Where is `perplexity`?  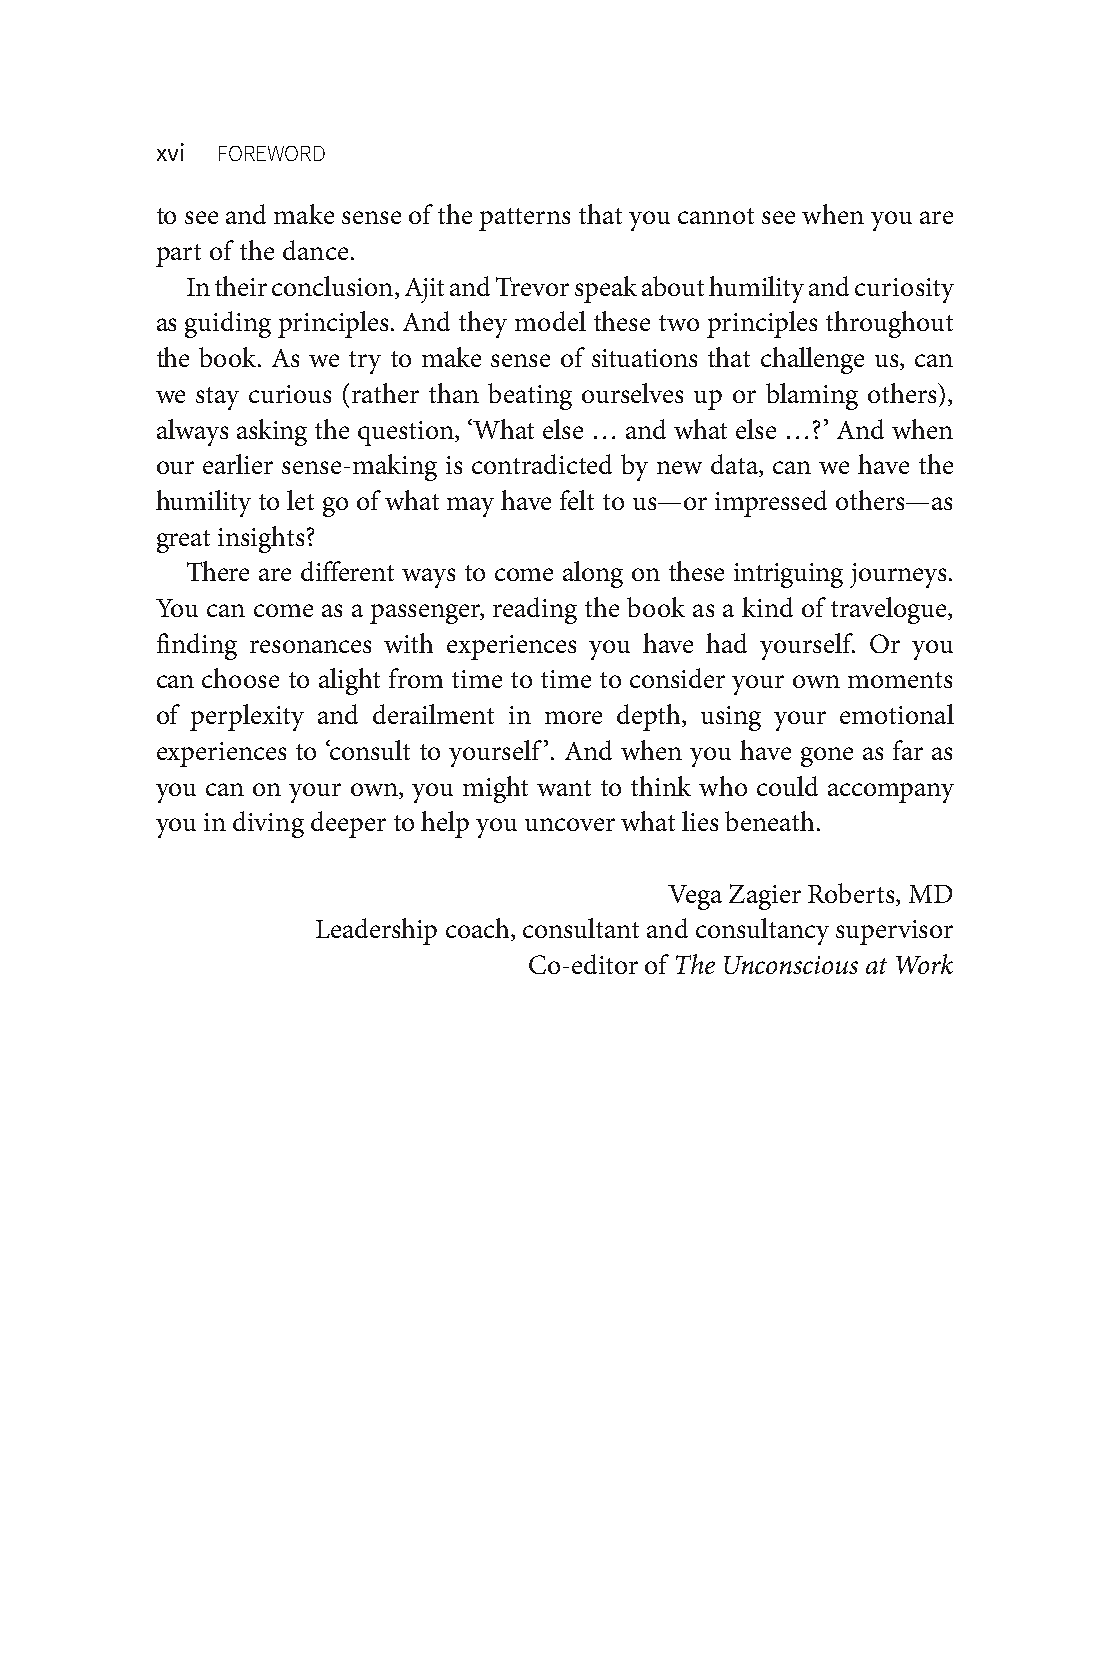
perplexity is located at coordinates (247, 717).
